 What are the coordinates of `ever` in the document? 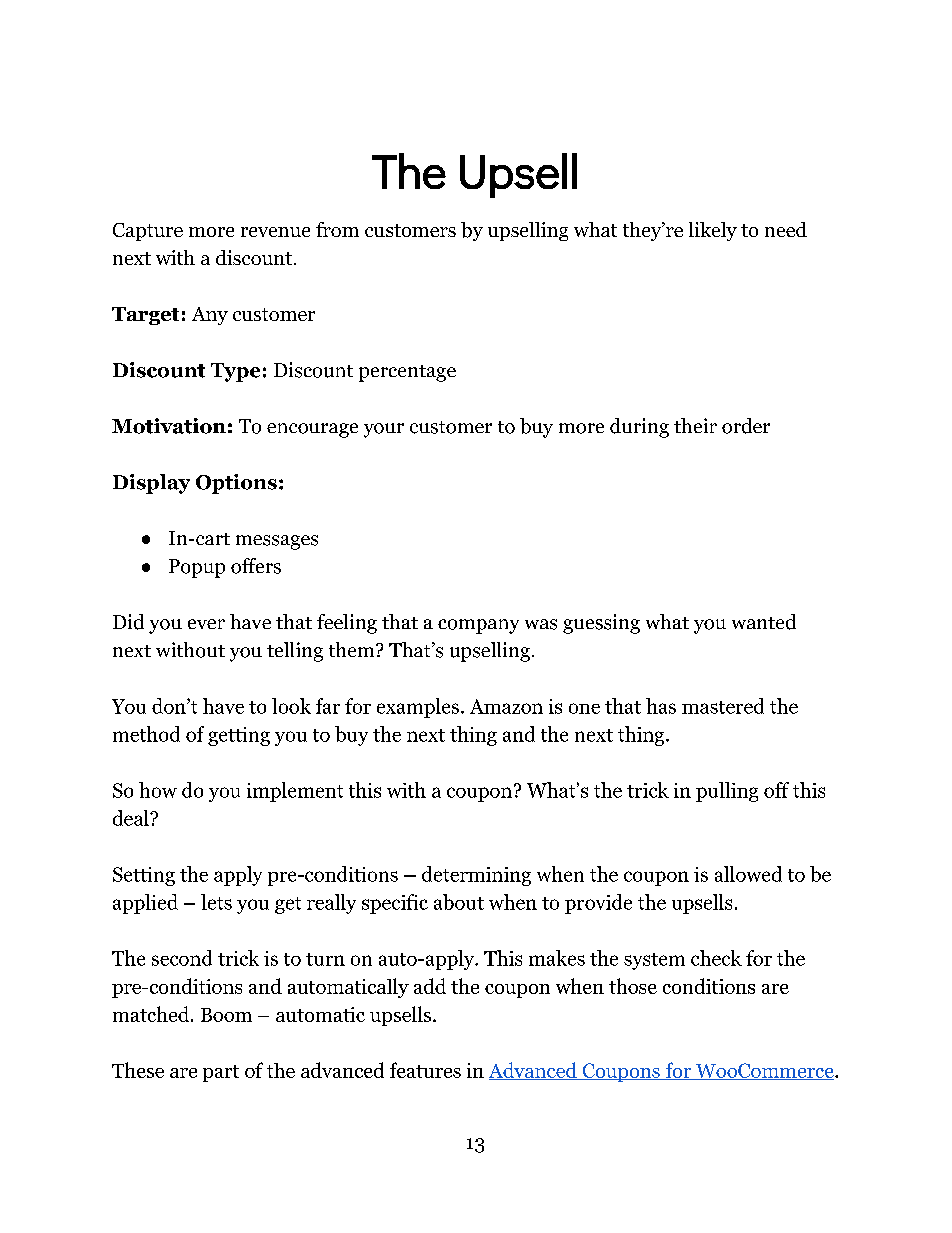 It's located at (206, 624).
